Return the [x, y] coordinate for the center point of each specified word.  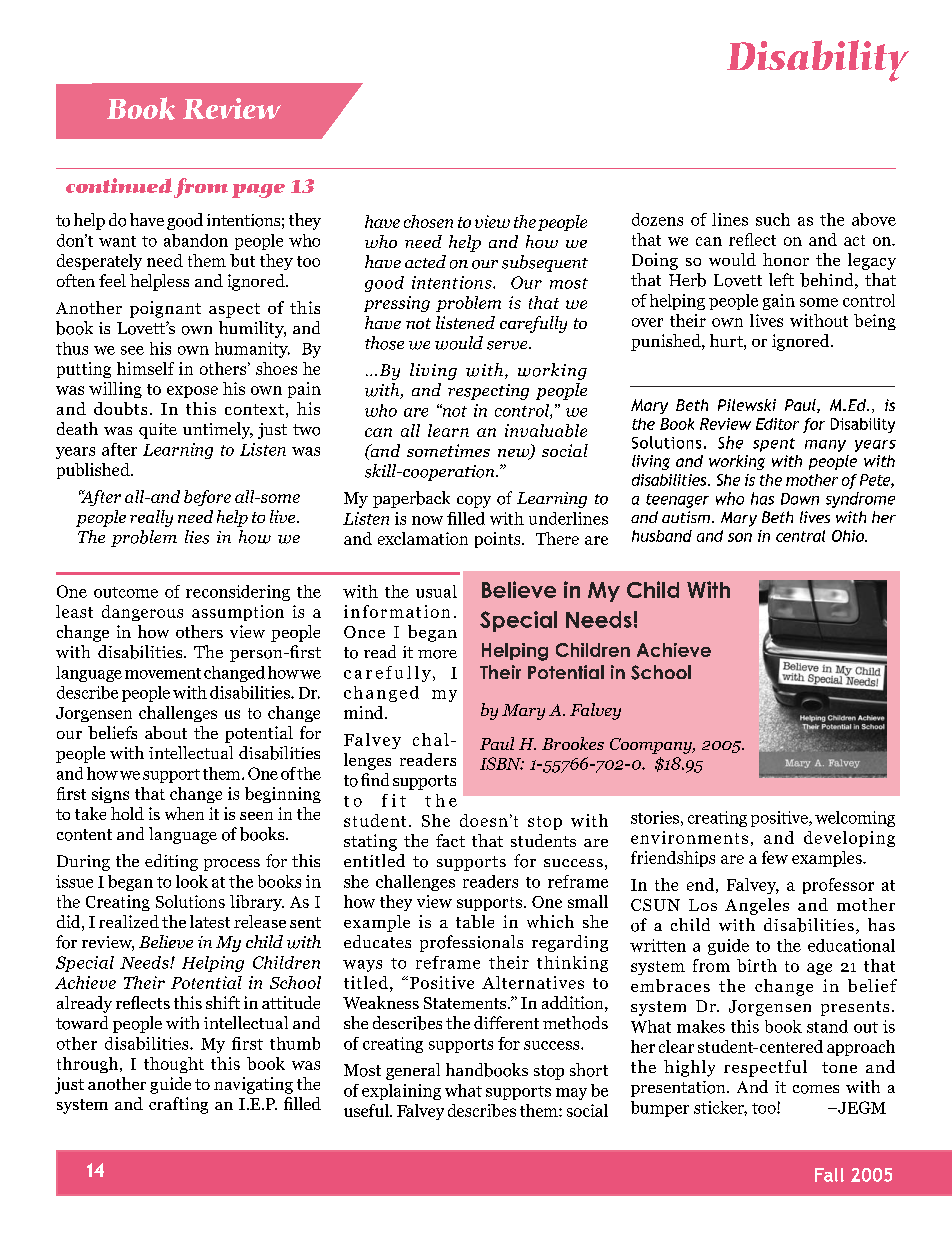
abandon [196, 240]
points [499, 540]
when [184, 813]
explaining [401, 1092]
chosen [428, 221]
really [151, 518]
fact [450, 840]
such [773, 219]
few [775, 857]
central [800, 536]
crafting [178, 1105]
